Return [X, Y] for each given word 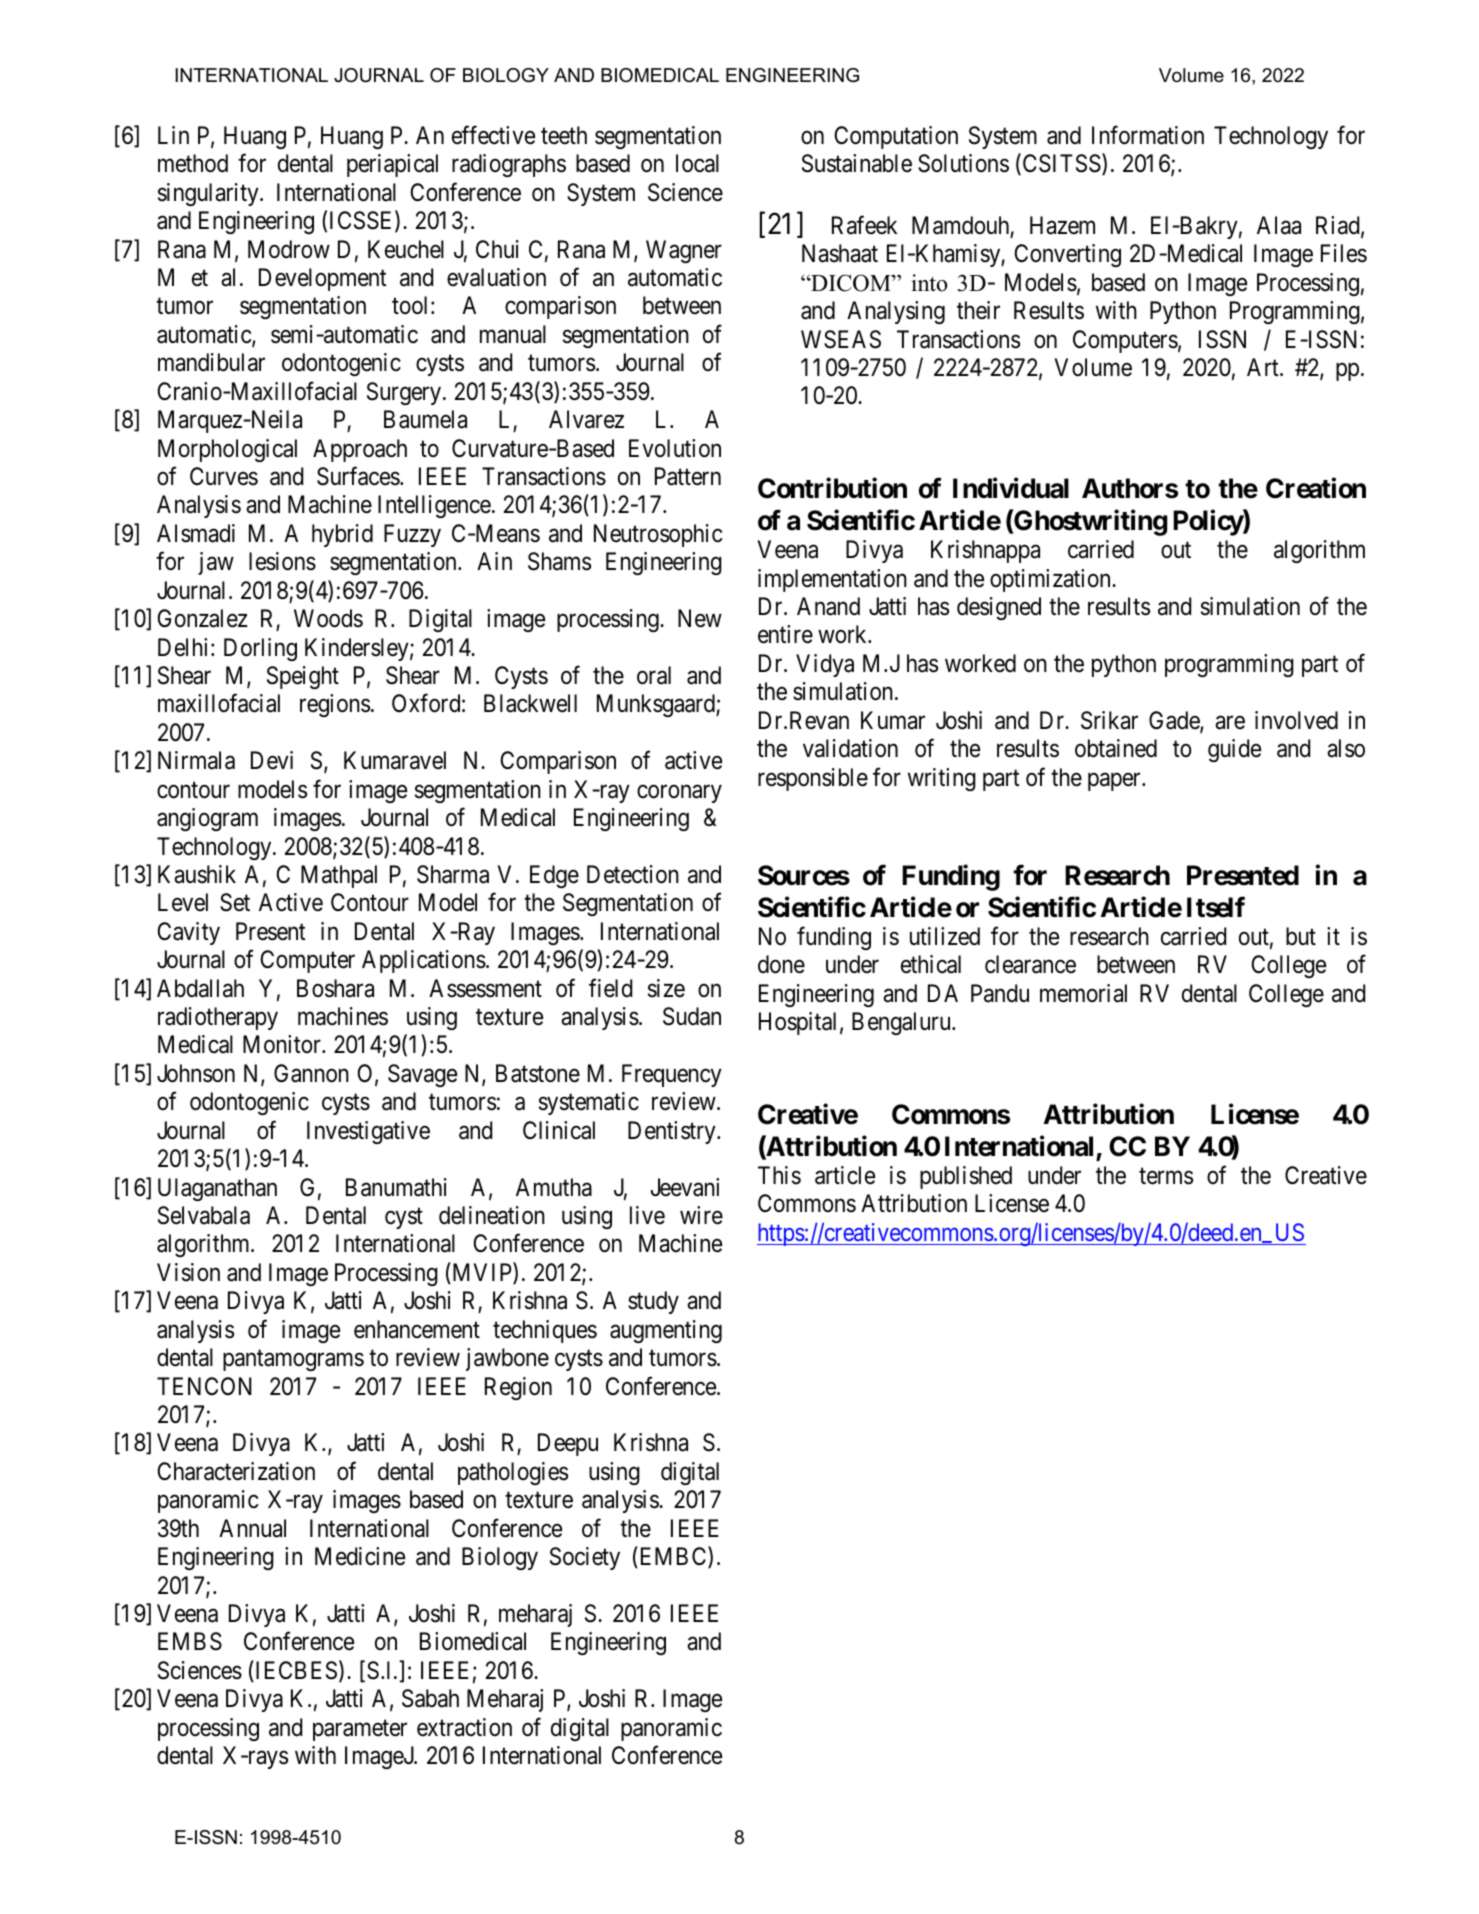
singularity [209, 194]
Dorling [260, 649]
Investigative [368, 1132]
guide [1234, 750]
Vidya [825, 665]
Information [1148, 135]
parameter [360, 1730]
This [779, 1175]
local [697, 163]
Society [585, 1558]
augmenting [666, 1331]
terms [1166, 1176]
